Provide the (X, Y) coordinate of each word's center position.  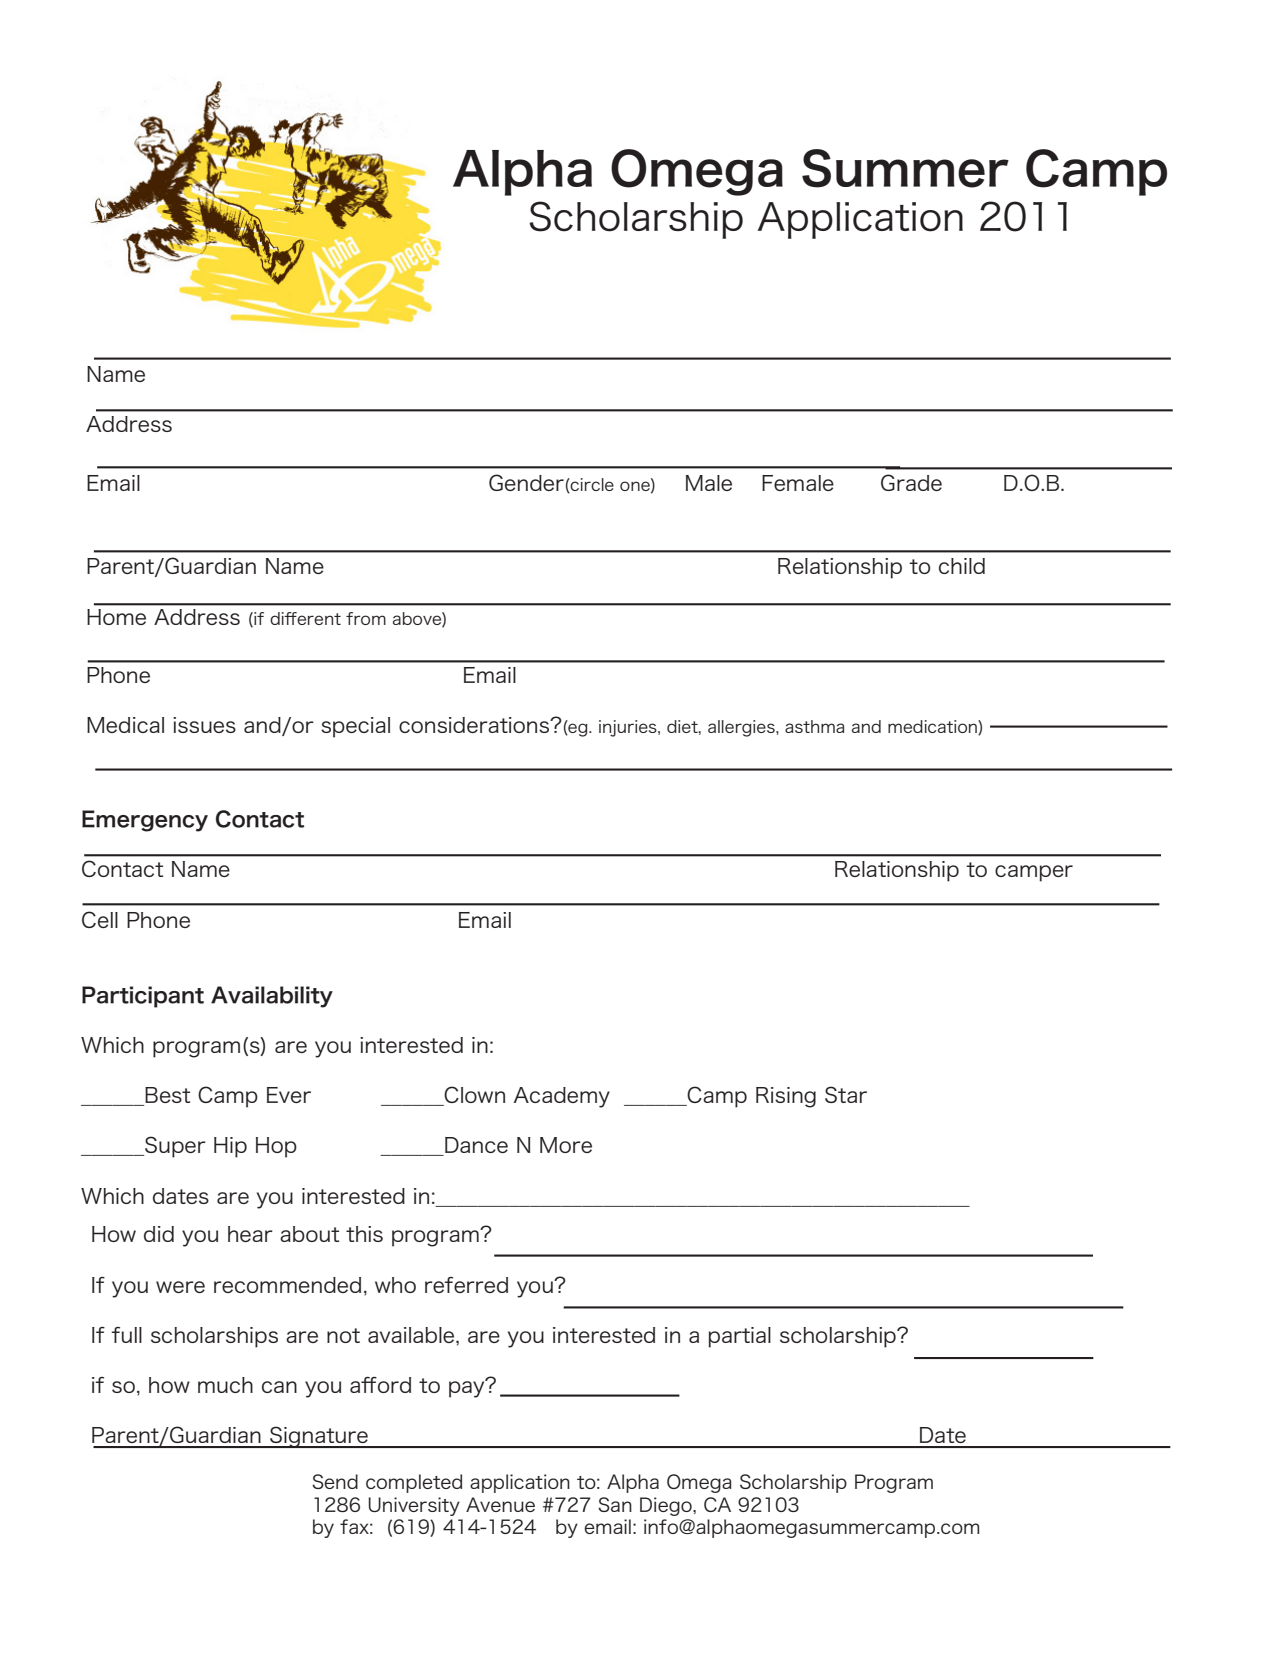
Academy (562, 1097)
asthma (814, 726)
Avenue (500, 1504)
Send (335, 1481)
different (305, 618)
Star (846, 1094)
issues (204, 725)
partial (739, 1337)
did (159, 1234)
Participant (143, 997)
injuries (629, 728)
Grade (911, 482)
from (366, 618)
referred (466, 1285)
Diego (667, 1506)
